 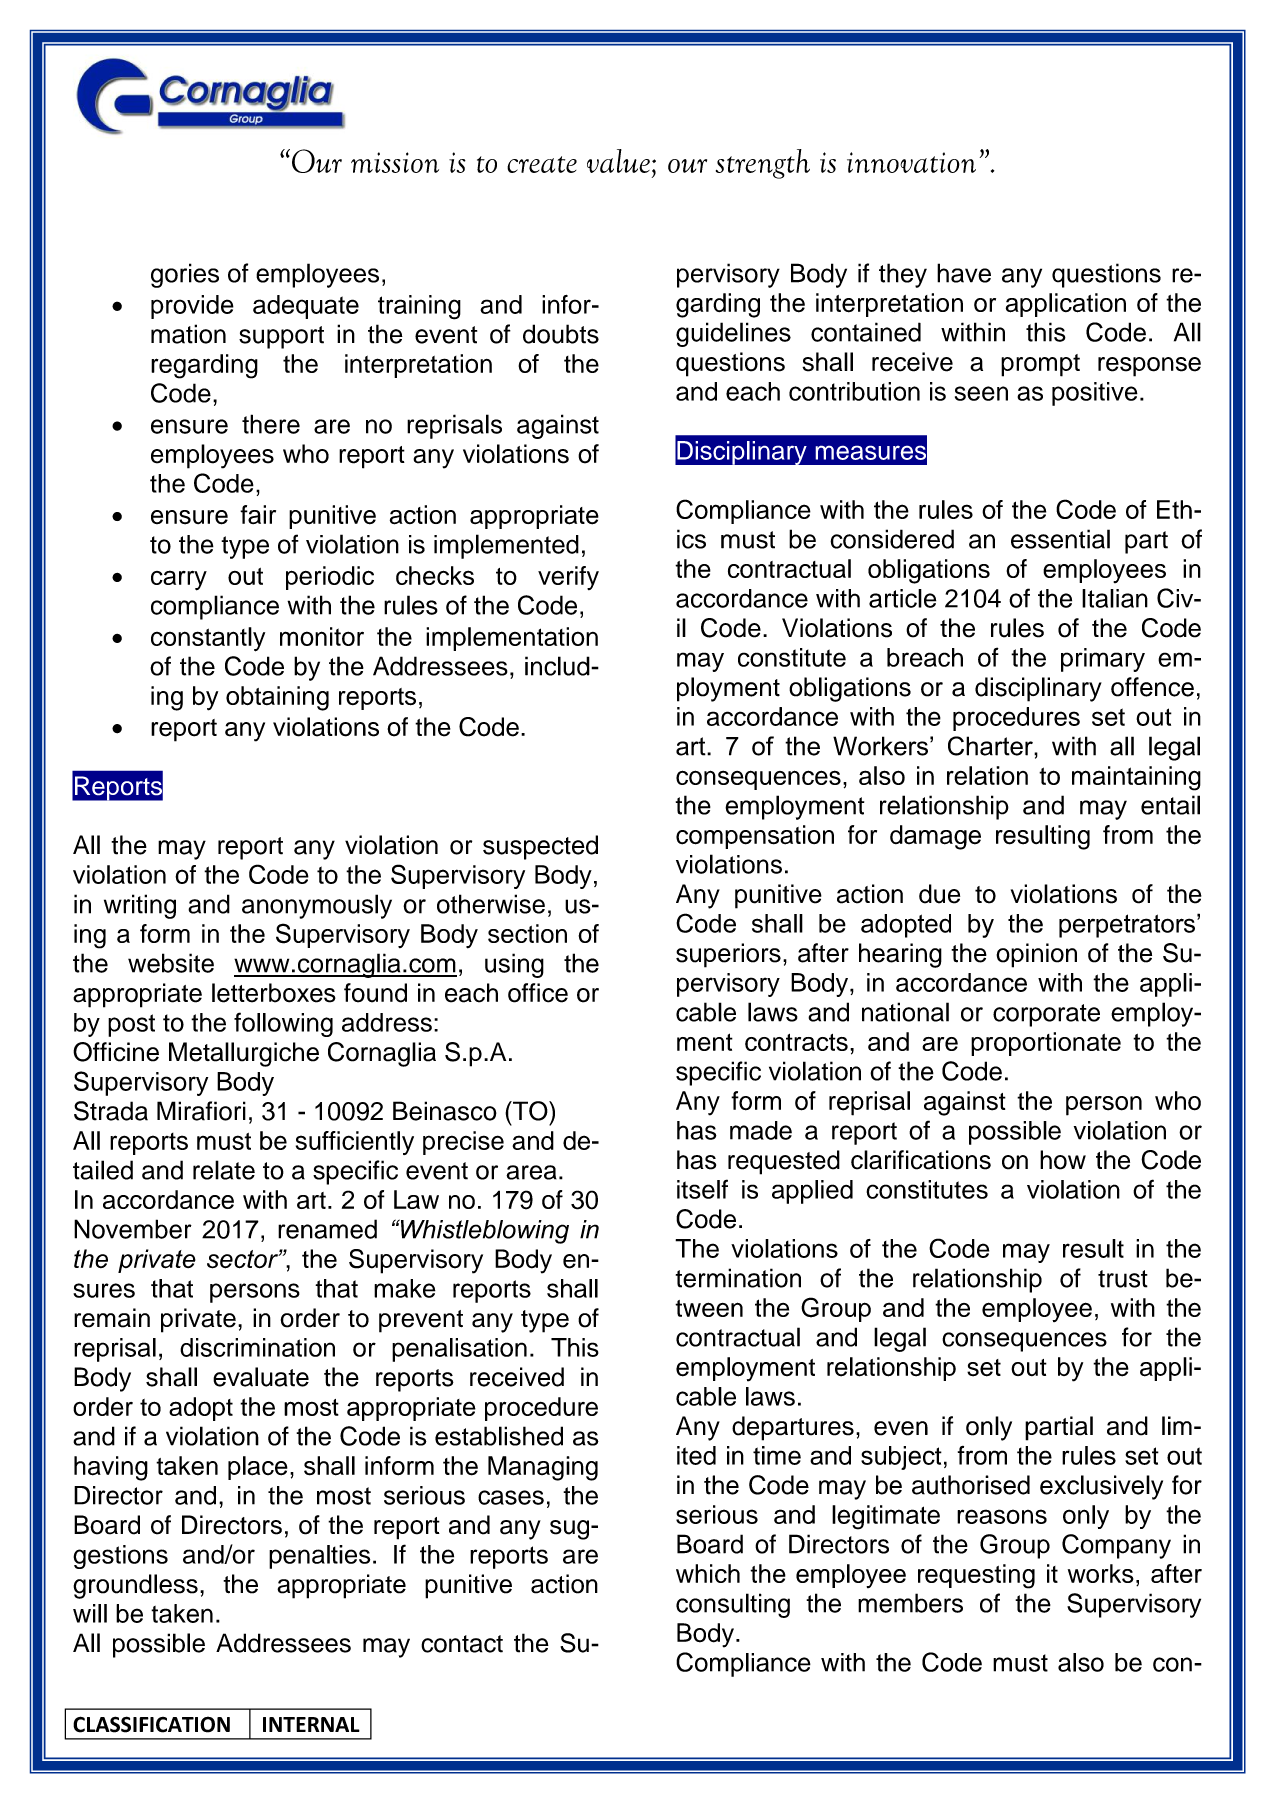 I want to click on CLASSIFICATION, so click(x=151, y=1724).
